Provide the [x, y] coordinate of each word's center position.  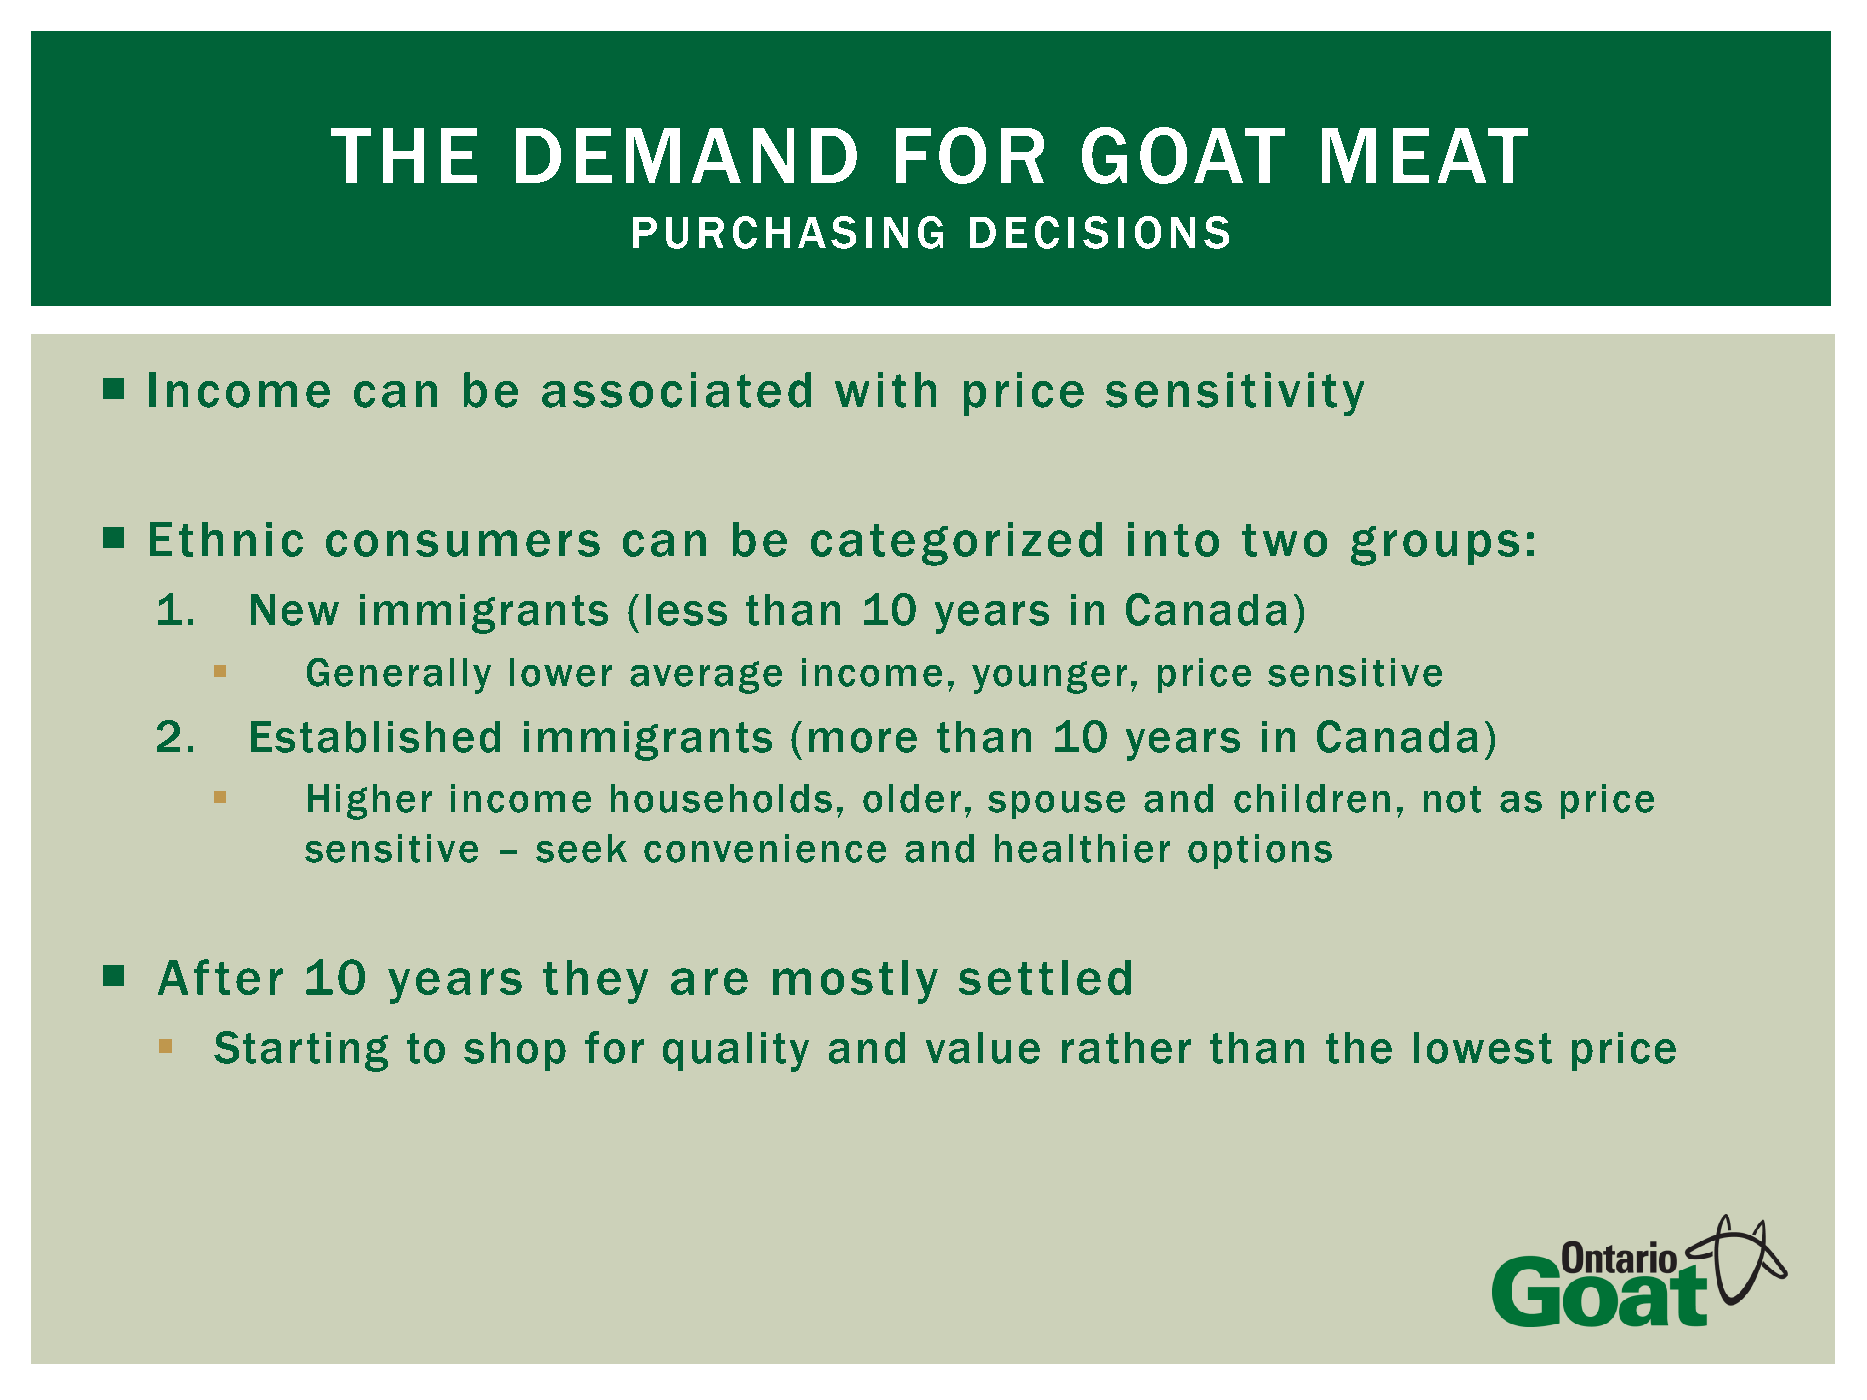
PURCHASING [788, 232]
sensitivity [1235, 394]
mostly [855, 982]
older [912, 798]
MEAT [1425, 155]
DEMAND [686, 155]
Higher [370, 802]
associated [676, 390]
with [885, 390]
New [295, 610]
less [686, 610]
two [1284, 540]
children [1312, 798]
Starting [301, 1051]
